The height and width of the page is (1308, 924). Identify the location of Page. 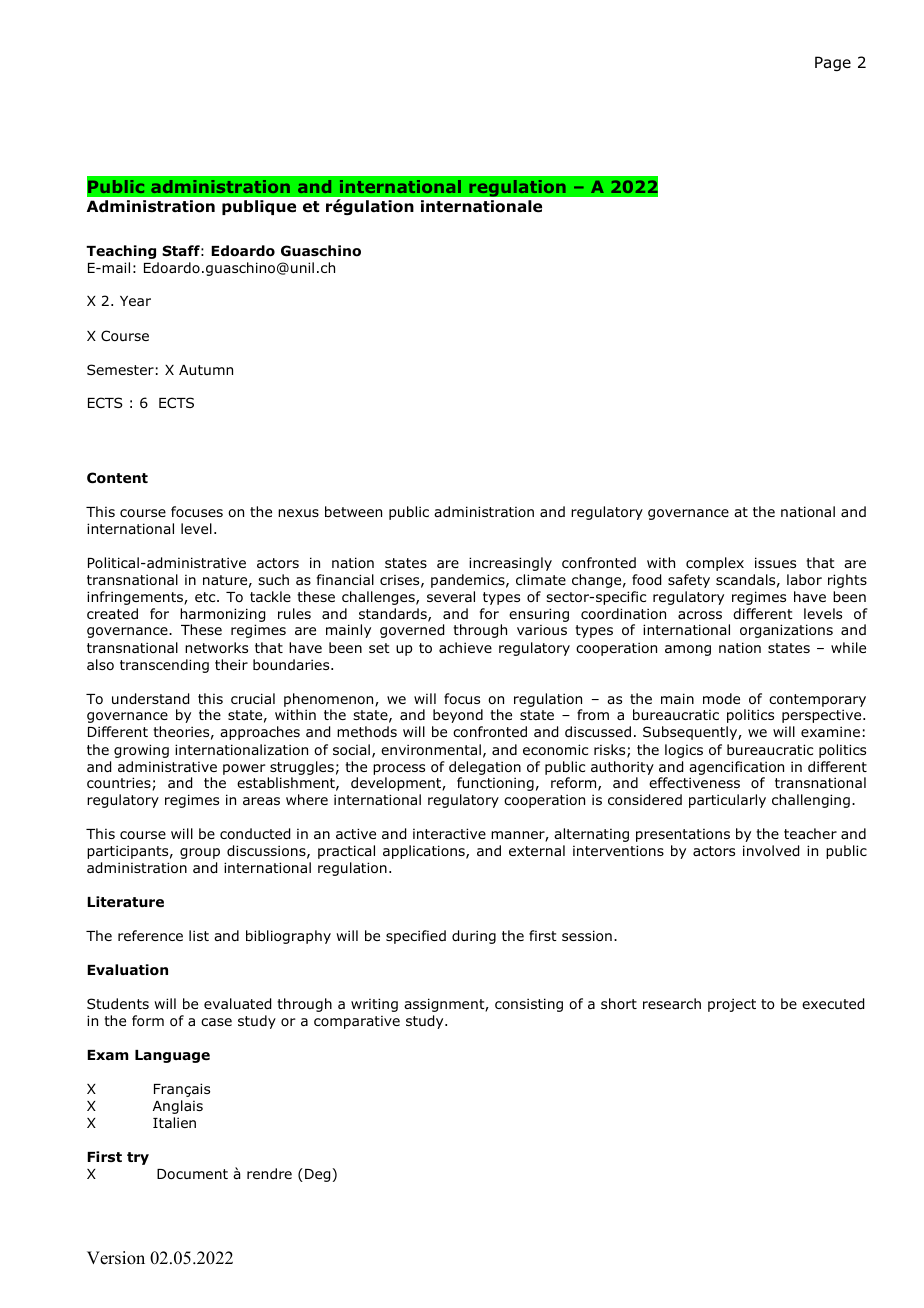
(833, 63).
